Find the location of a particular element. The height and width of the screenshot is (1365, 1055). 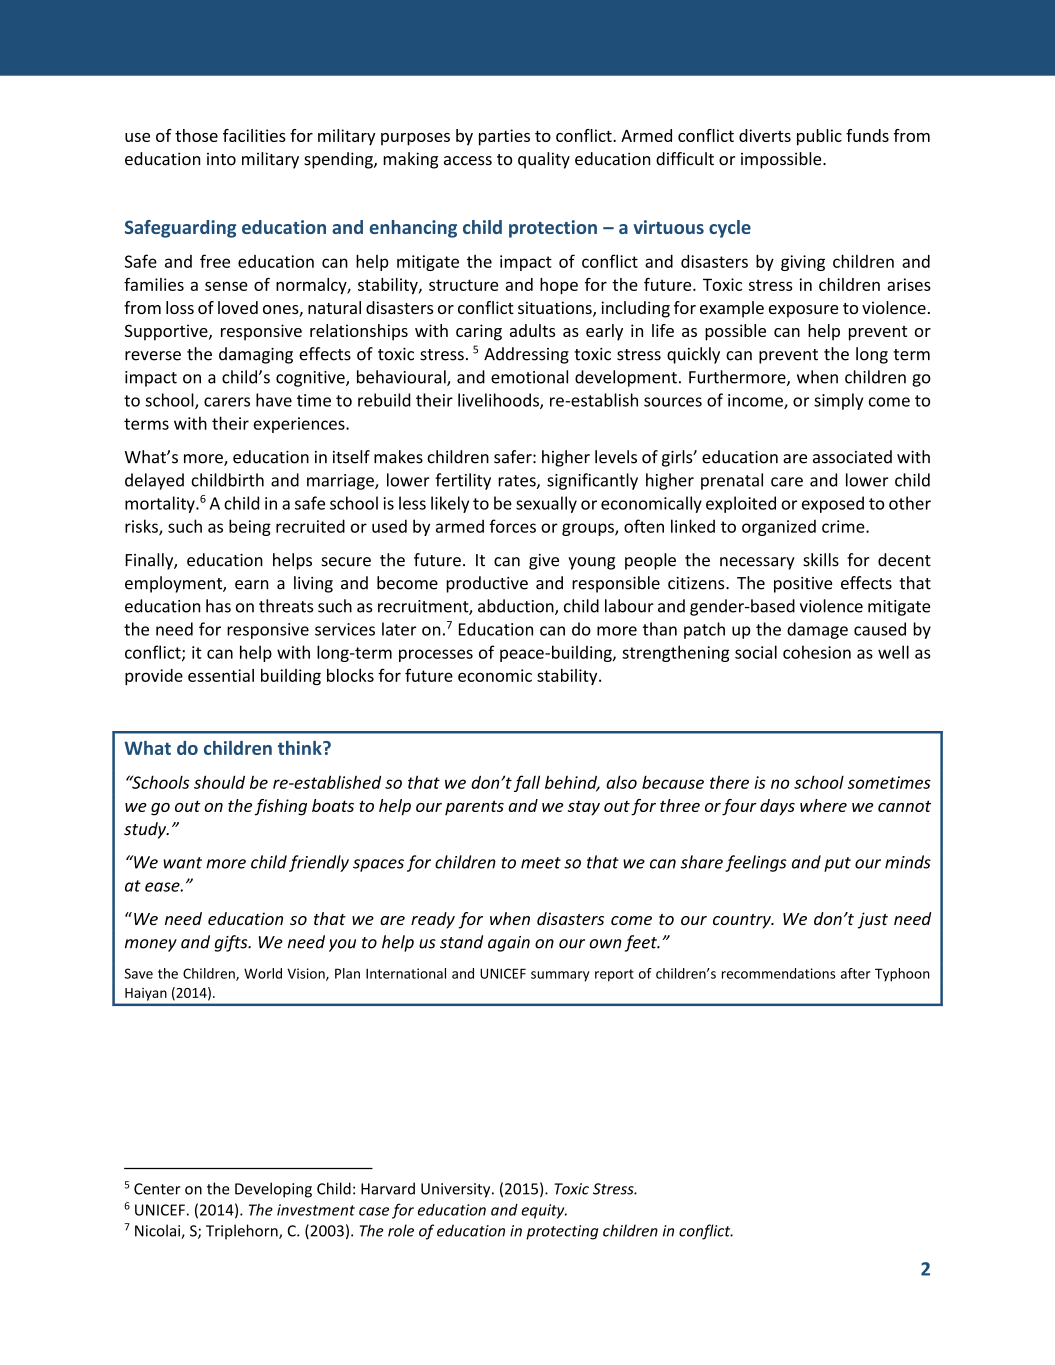

cohesion is located at coordinates (817, 652).
